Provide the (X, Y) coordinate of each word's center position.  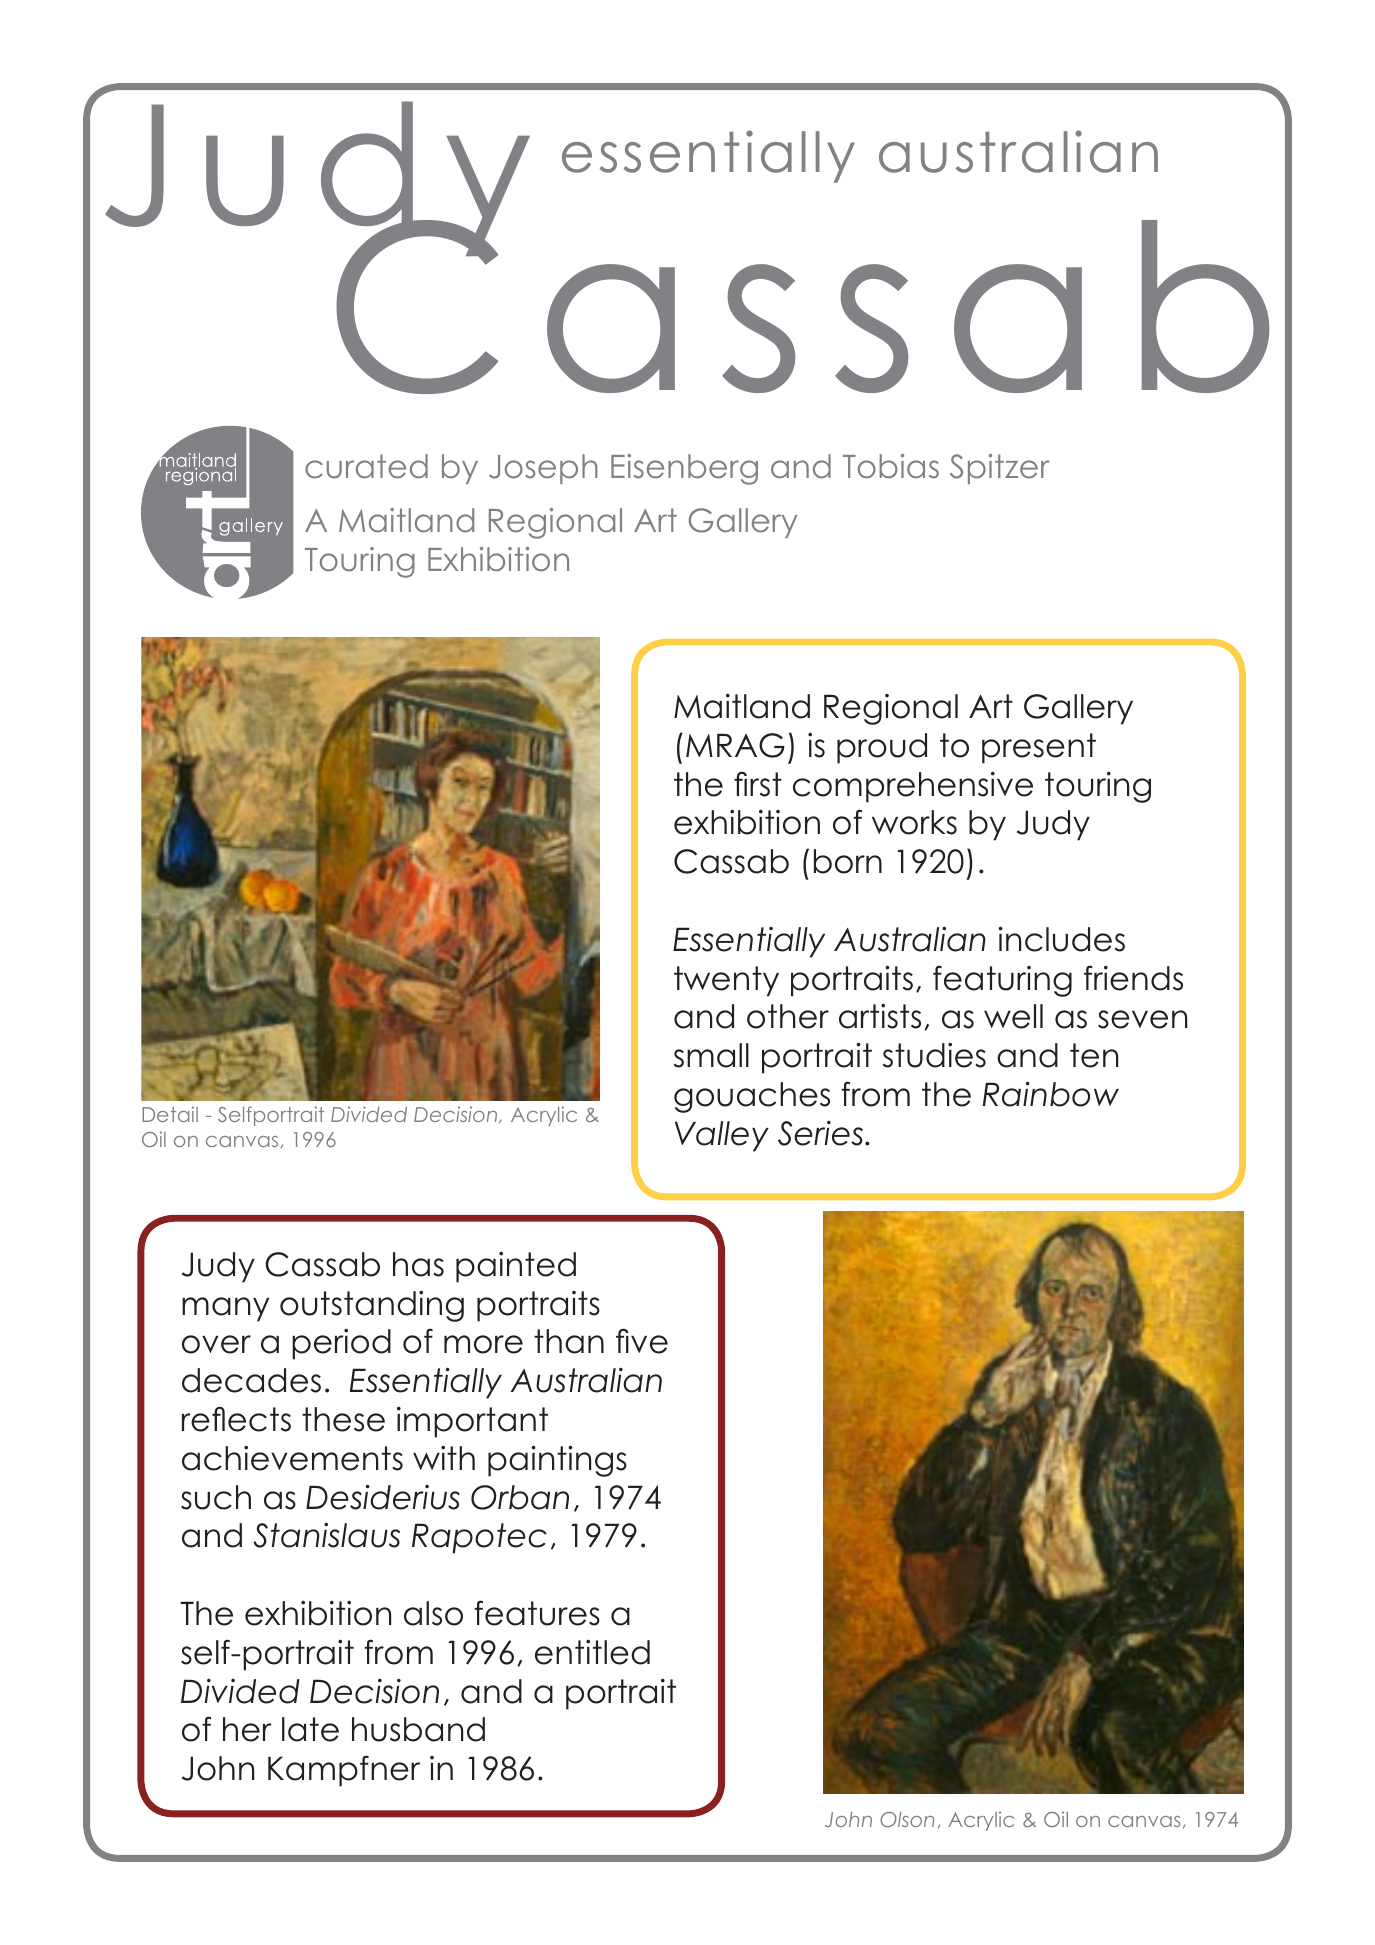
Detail (170, 1114)
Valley (722, 1136)
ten (1094, 1055)
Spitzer (1000, 469)
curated (366, 466)
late (310, 1729)
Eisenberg (684, 469)
